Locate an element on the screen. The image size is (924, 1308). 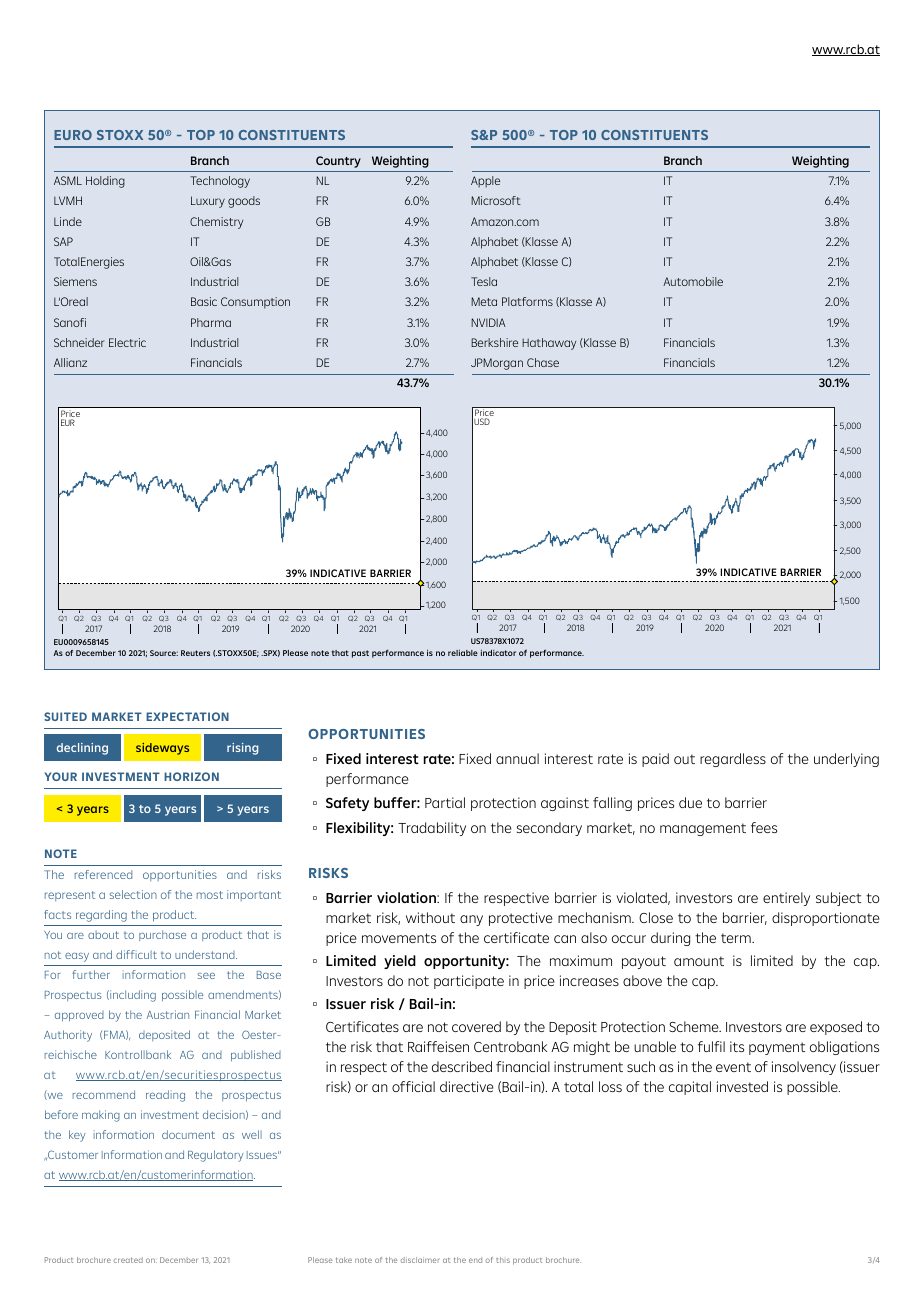
regardless is located at coordinates (733, 760).
